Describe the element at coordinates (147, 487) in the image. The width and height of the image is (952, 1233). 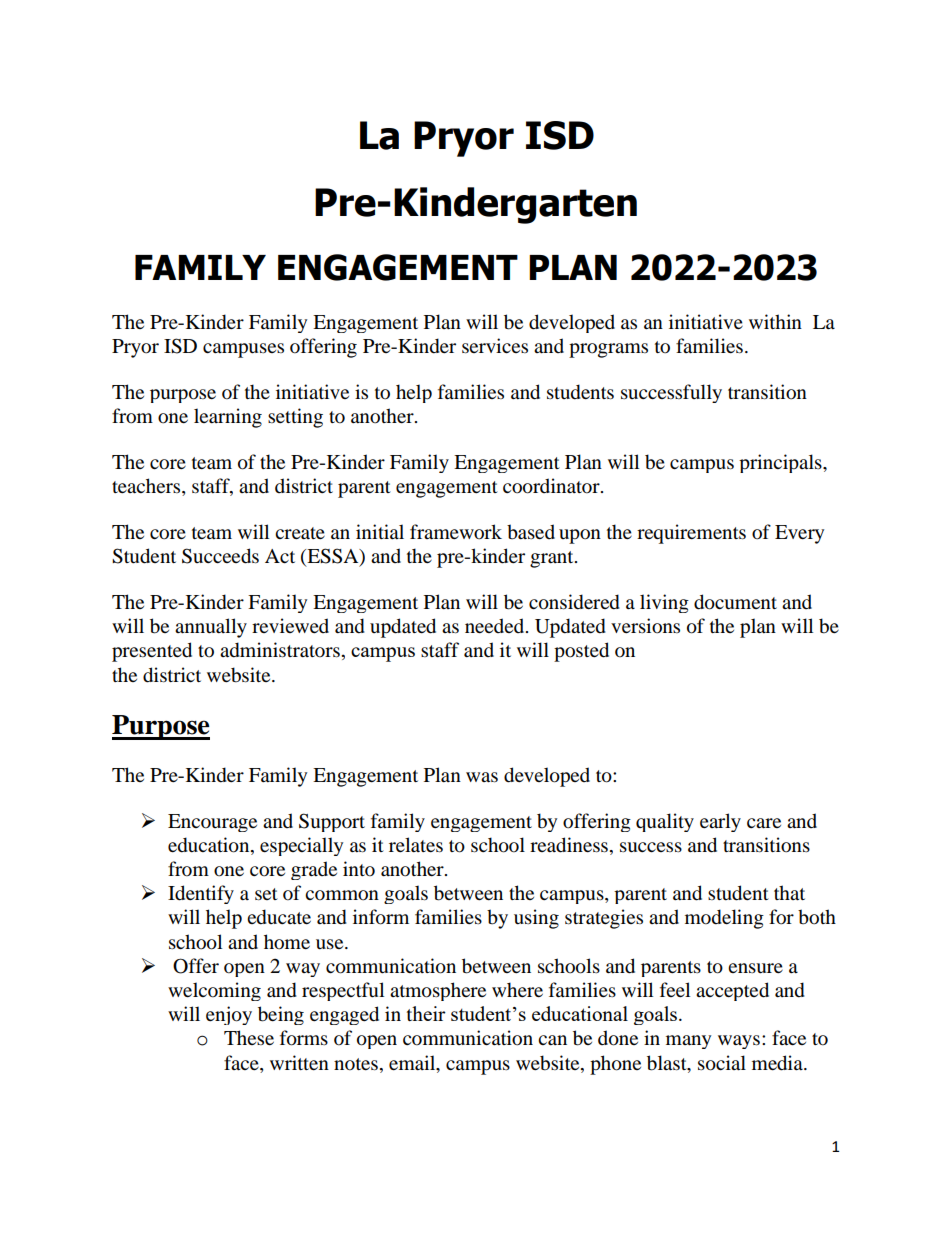
I see `teachers` at that location.
